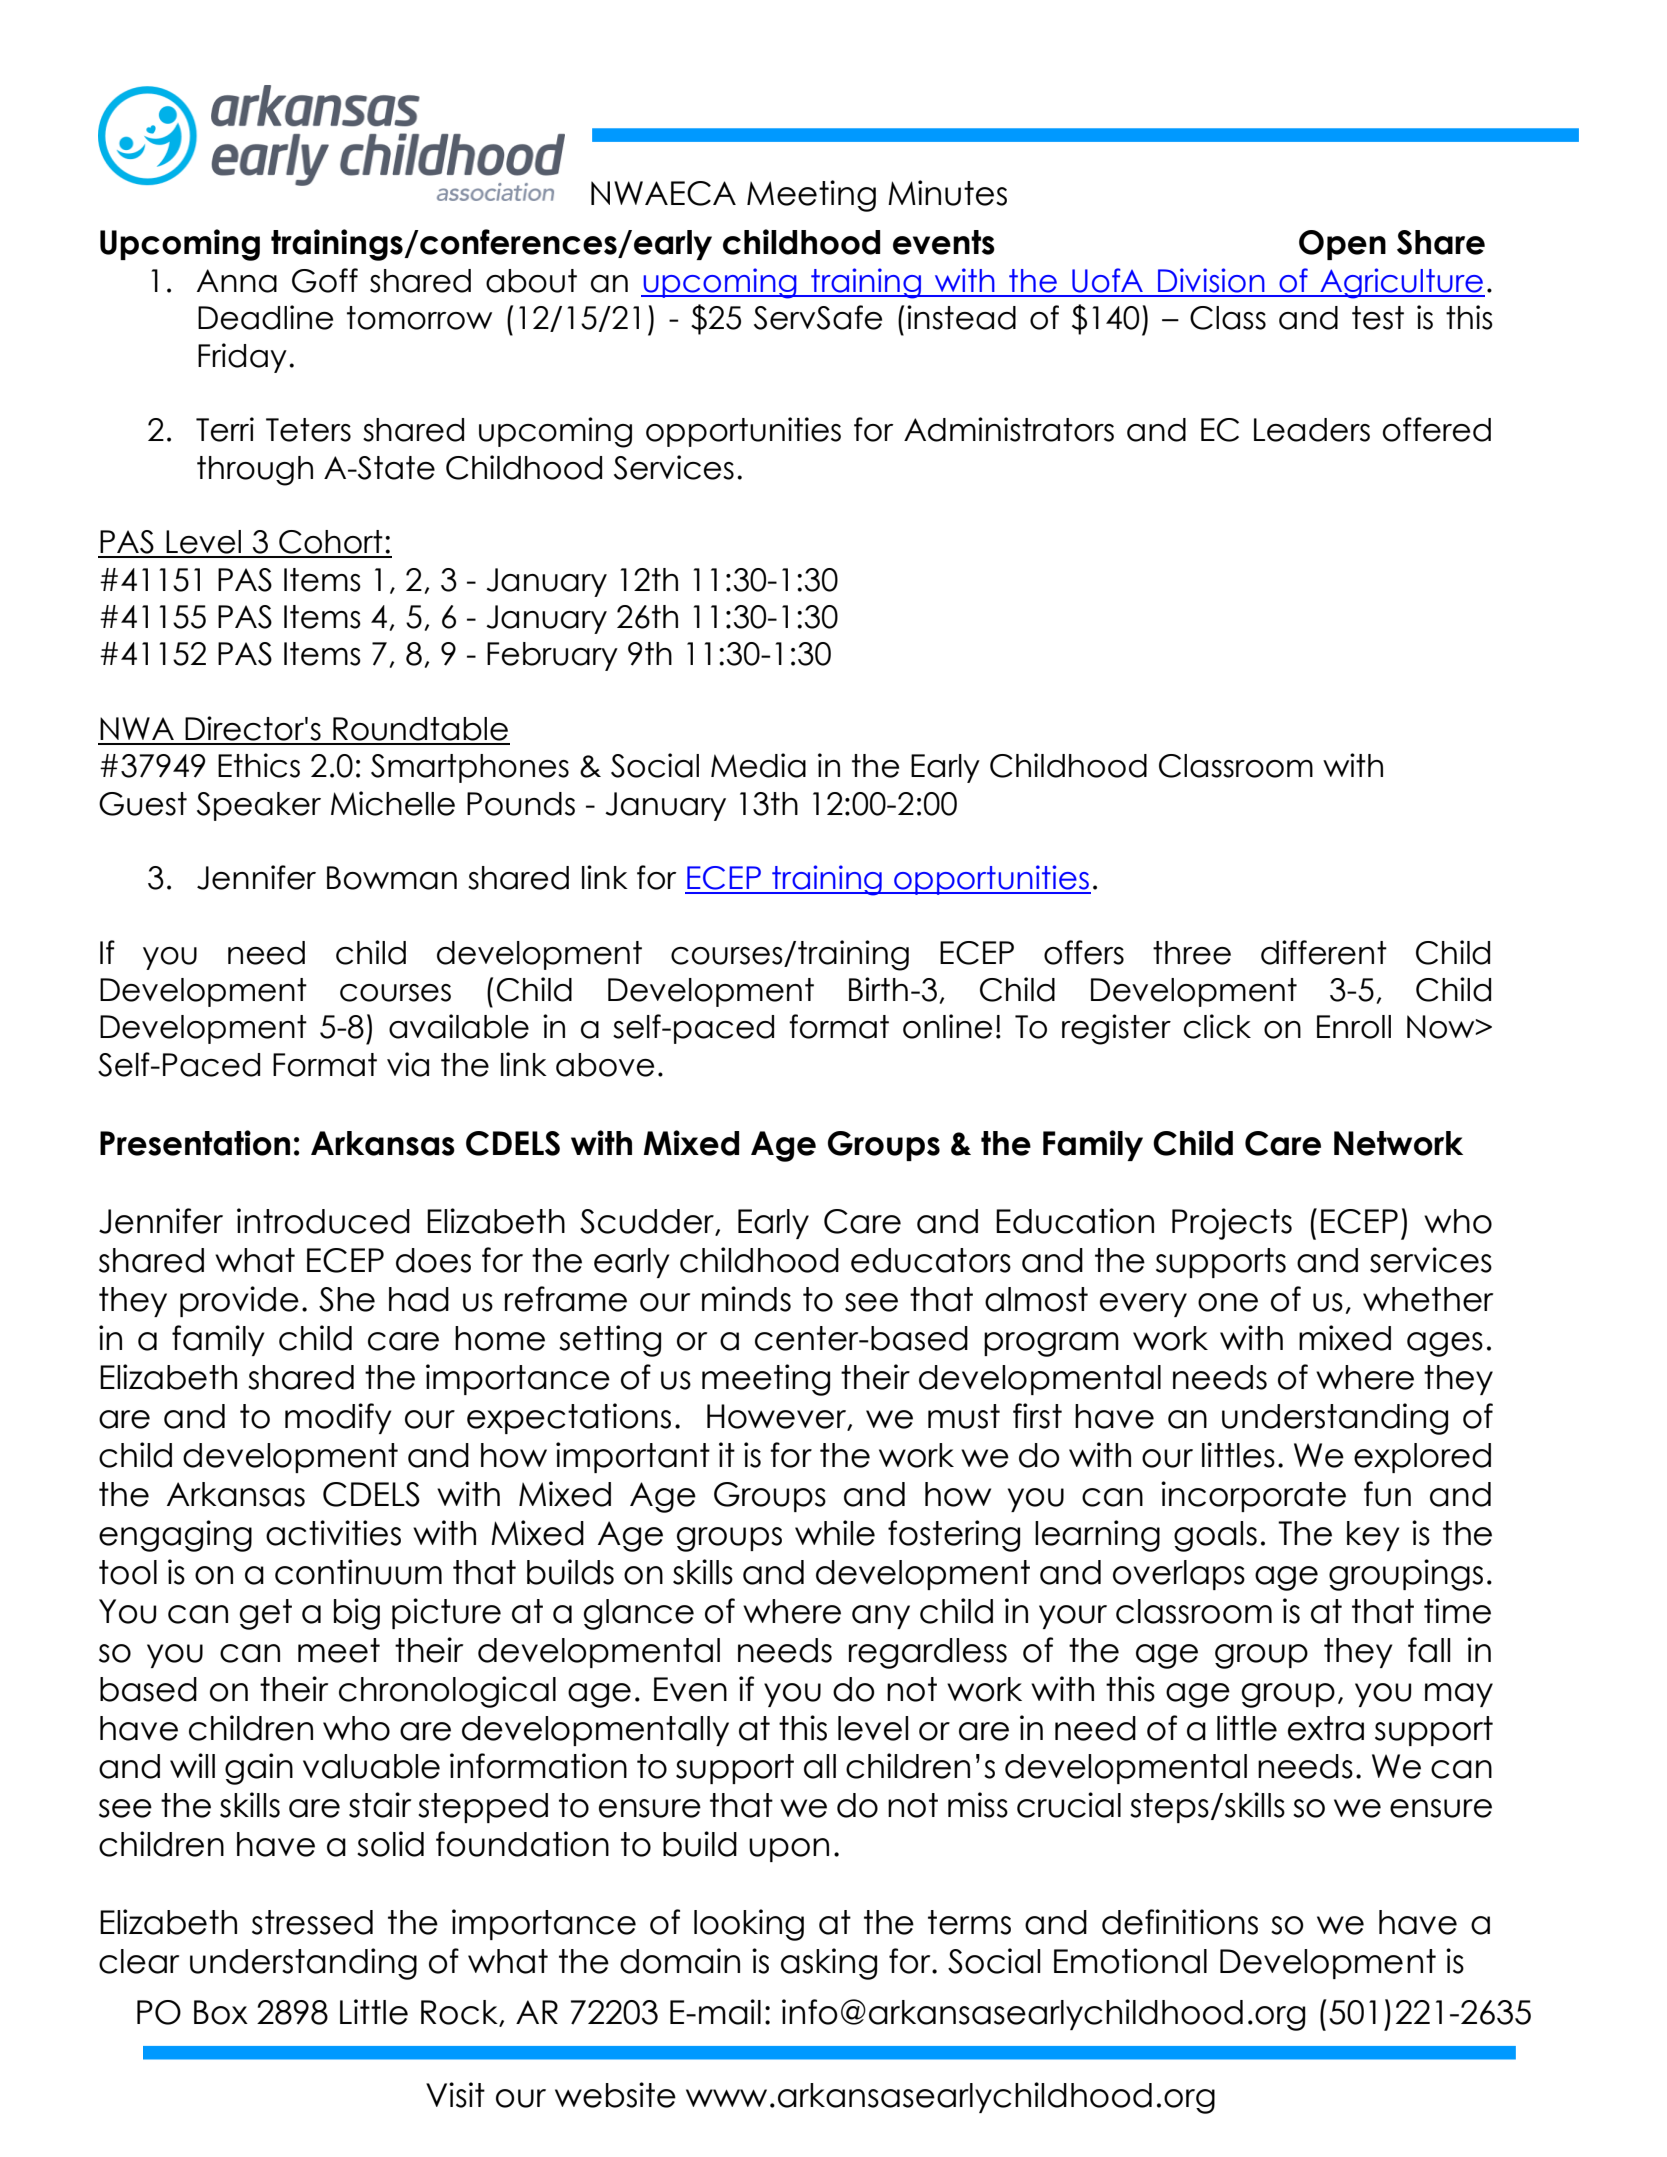 The image size is (1667, 2157). What do you see at coordinates (1130, 1961) in the document?
I see `Emotional` at bounding box center [1130, 1961].
